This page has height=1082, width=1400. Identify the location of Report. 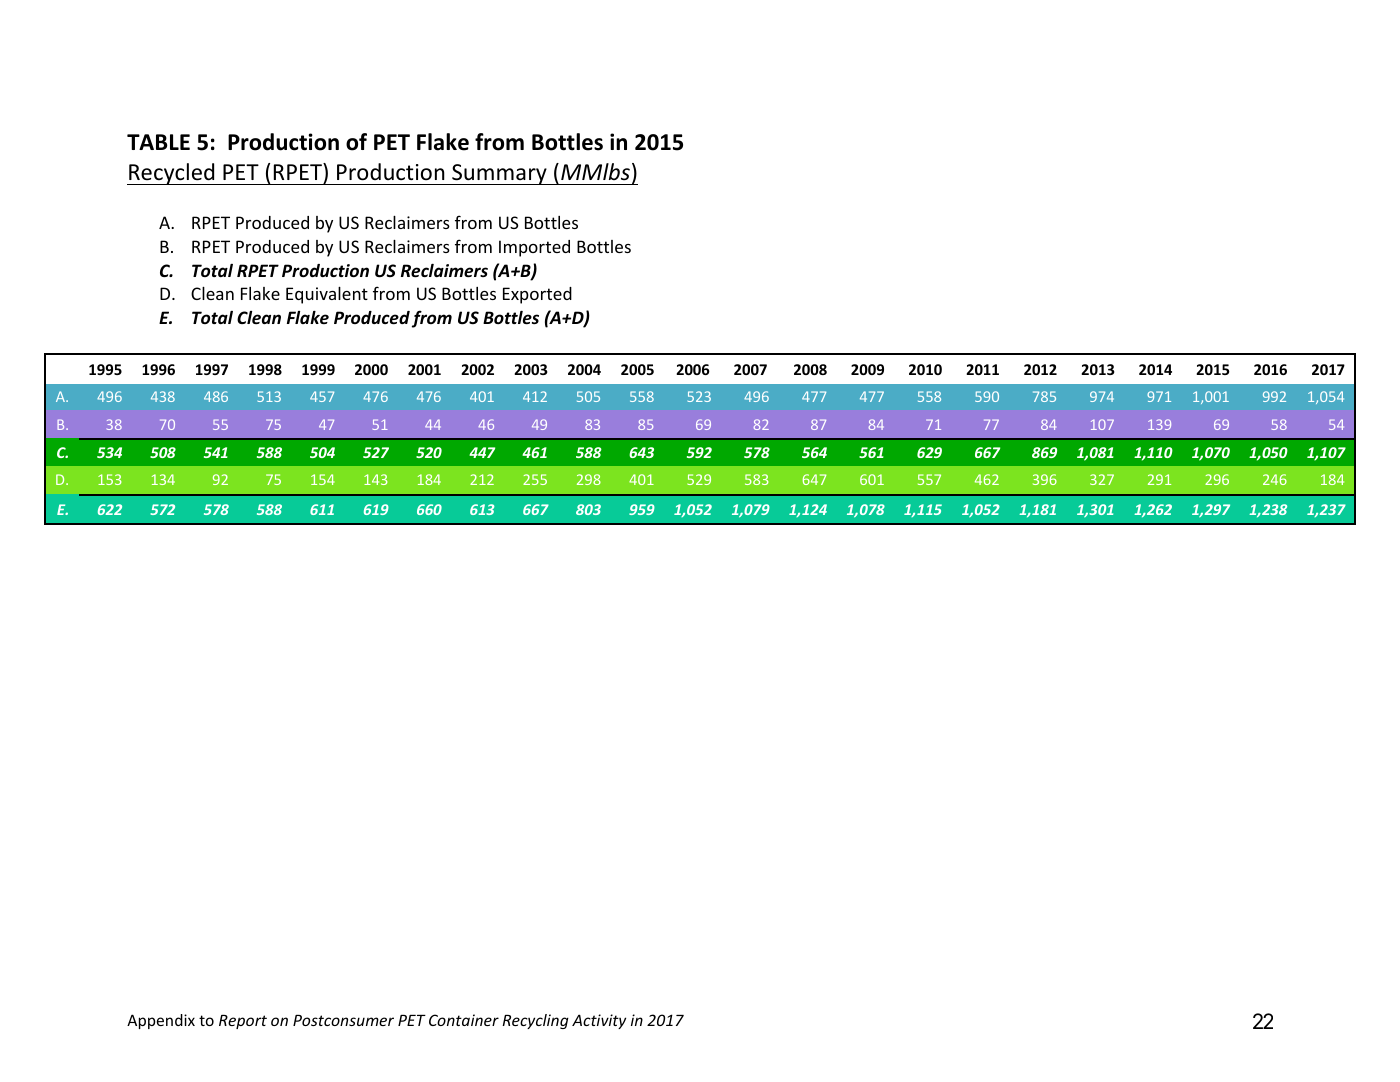
(243, 1022).
